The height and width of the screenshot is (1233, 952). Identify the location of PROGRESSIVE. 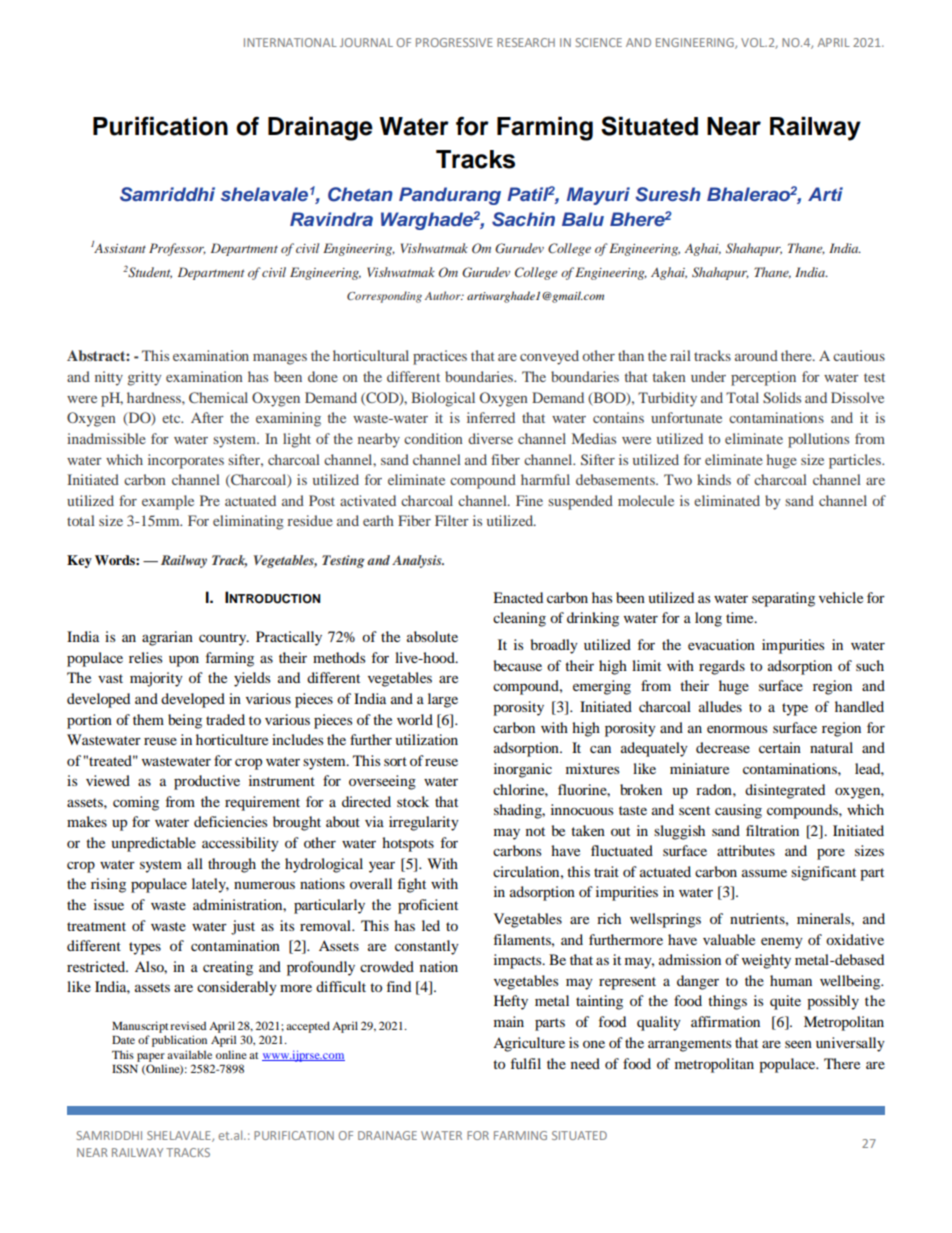
(454, 42).
